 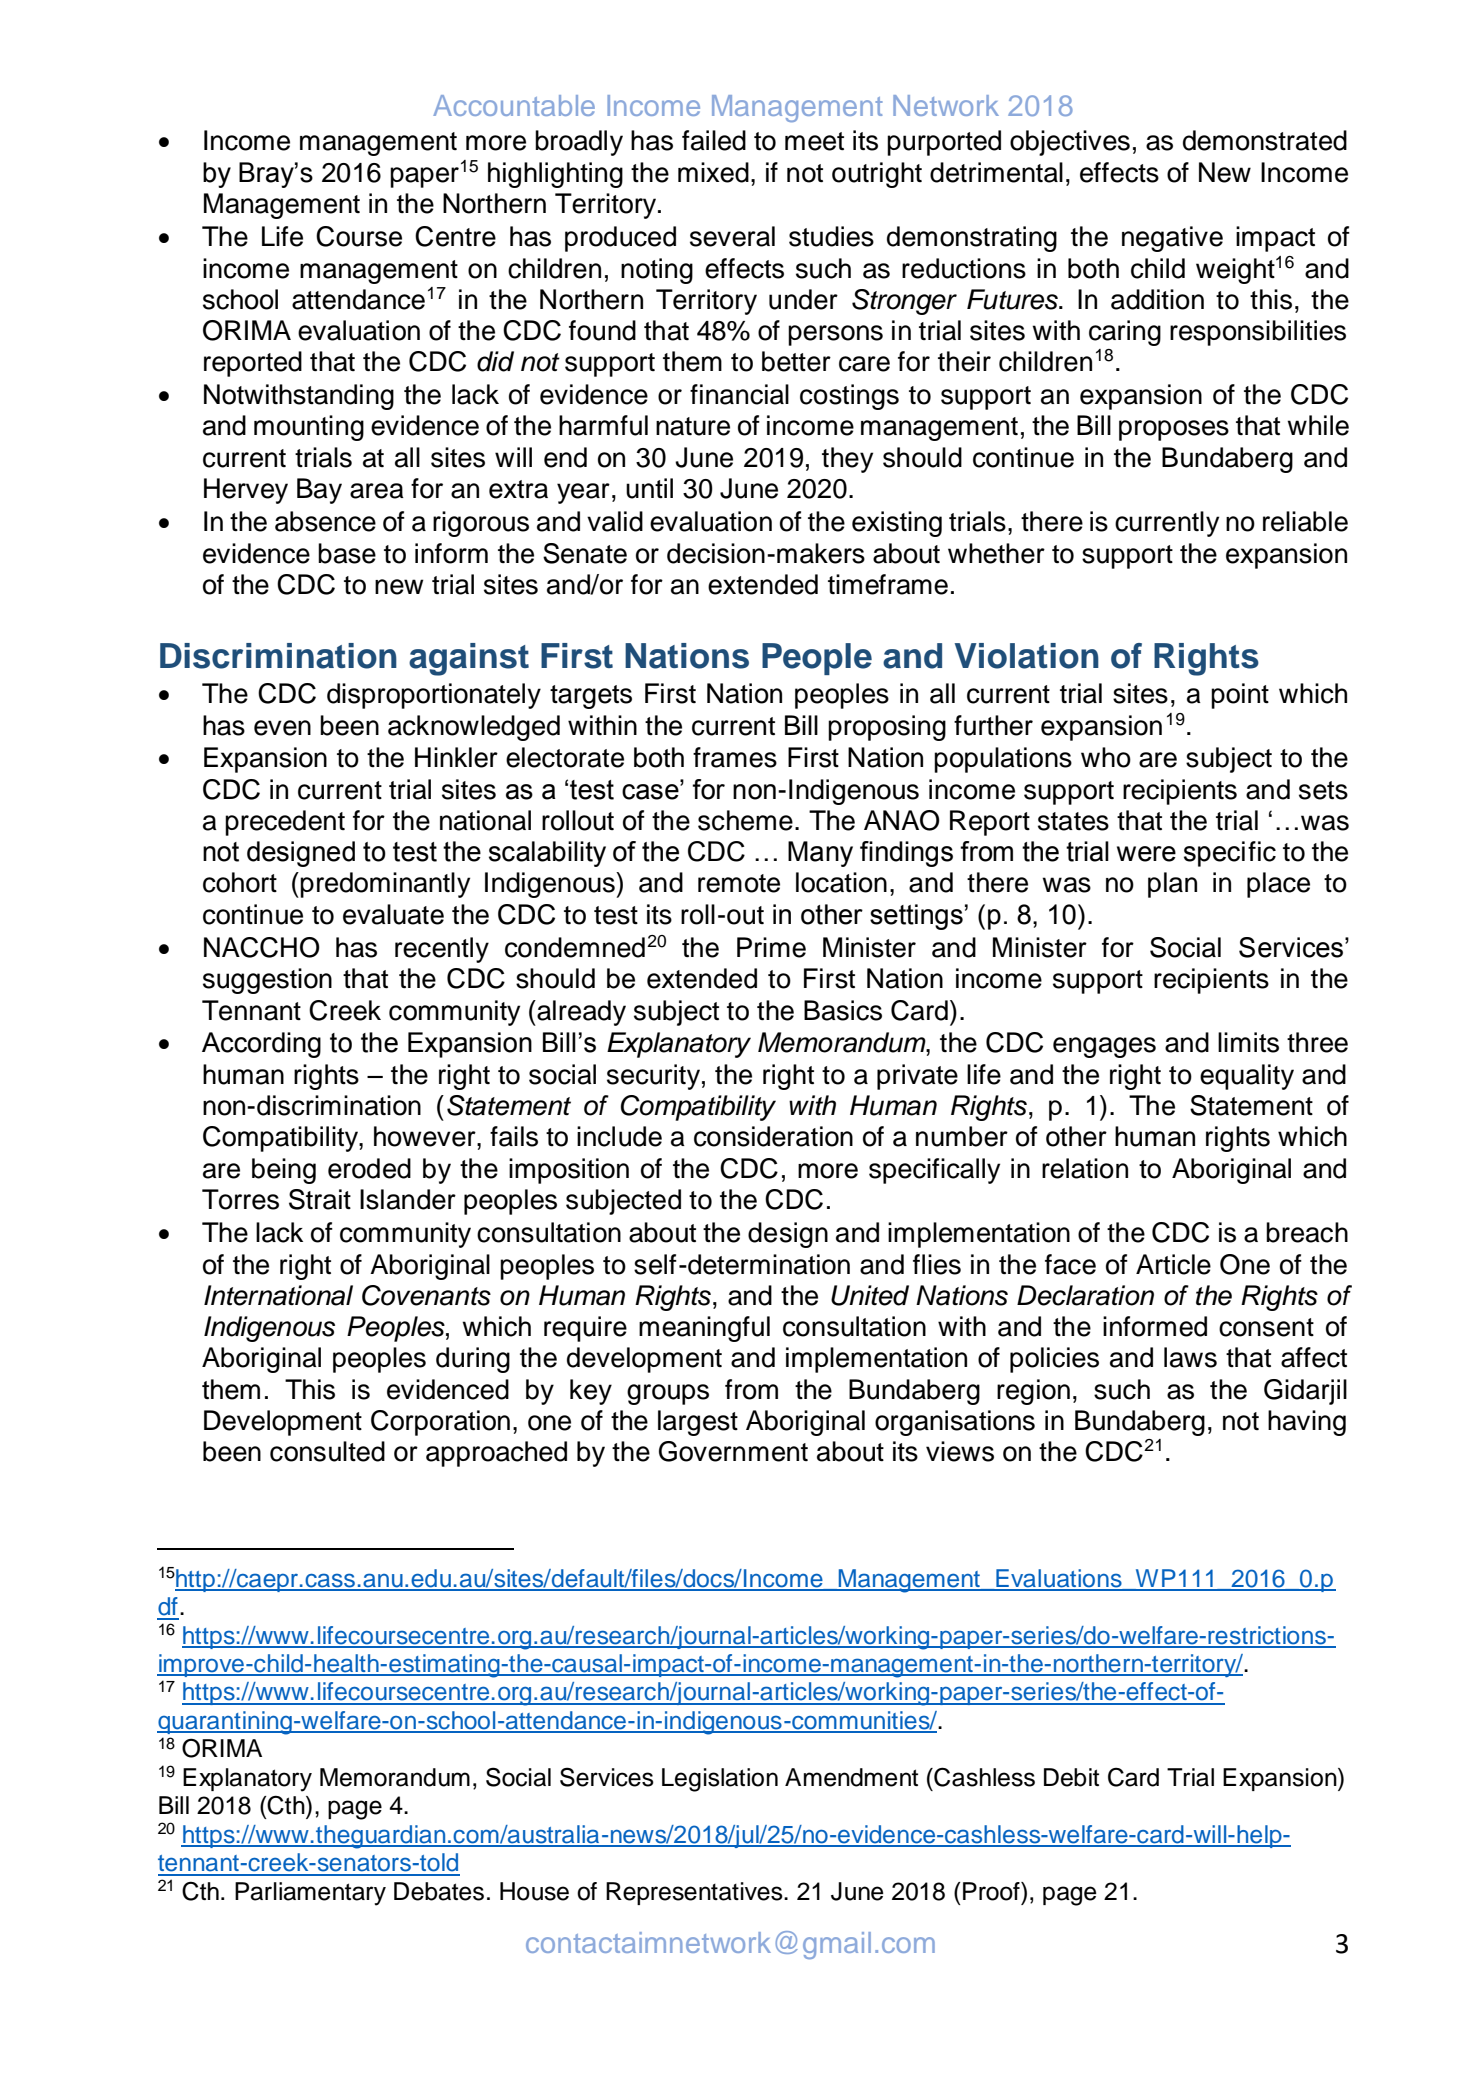 I want to click on Basics, so click(x=843, y=1010).
